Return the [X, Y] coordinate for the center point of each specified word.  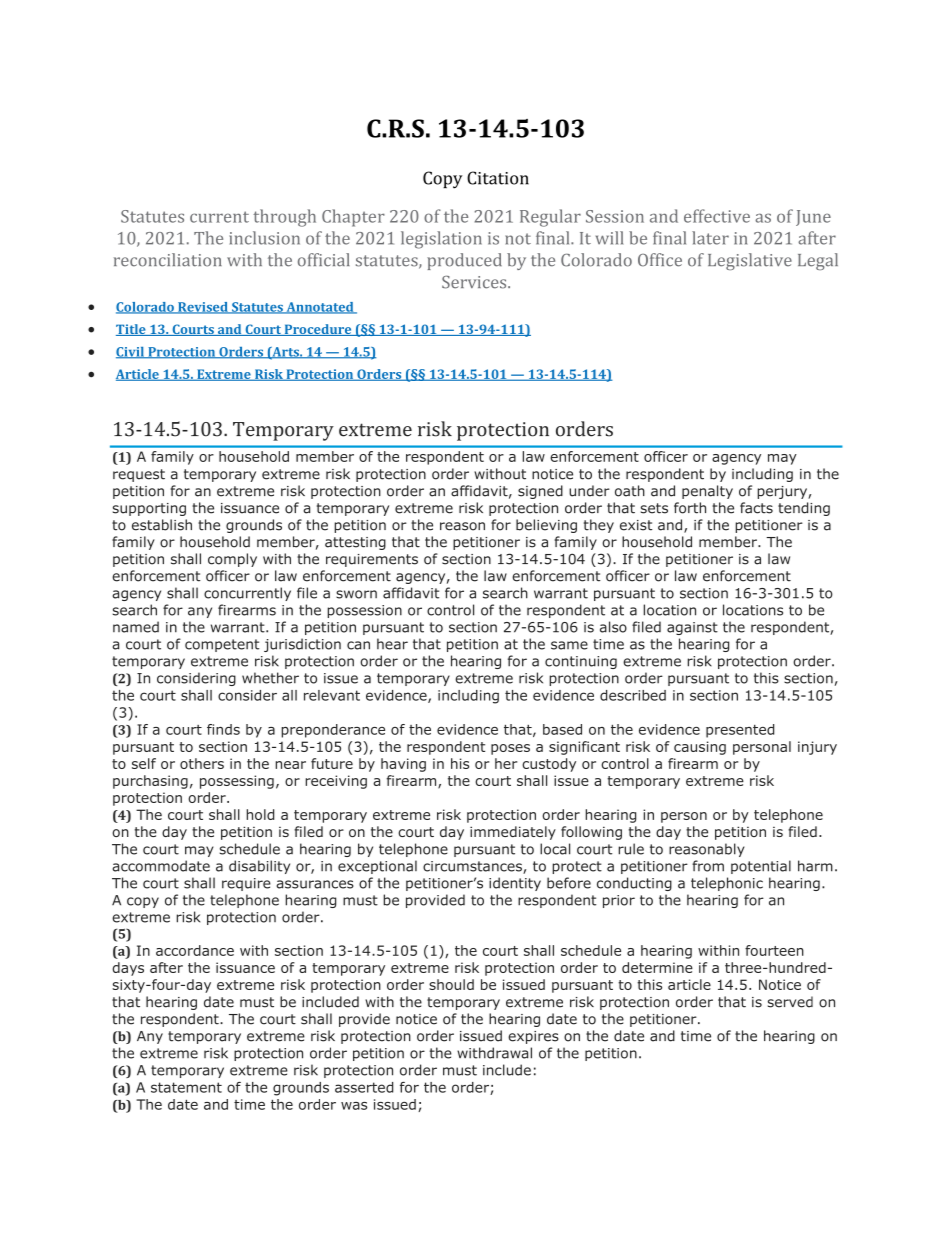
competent [222, 645]
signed [540, 492]
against [692, 628]
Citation [498, 178]
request [139, 475]
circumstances [473, 867]
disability [259, 867]
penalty [707, 492]
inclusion [264, 238]
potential [761, 867]
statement [186, 1087]
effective [717, 216]
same [569, 645]
